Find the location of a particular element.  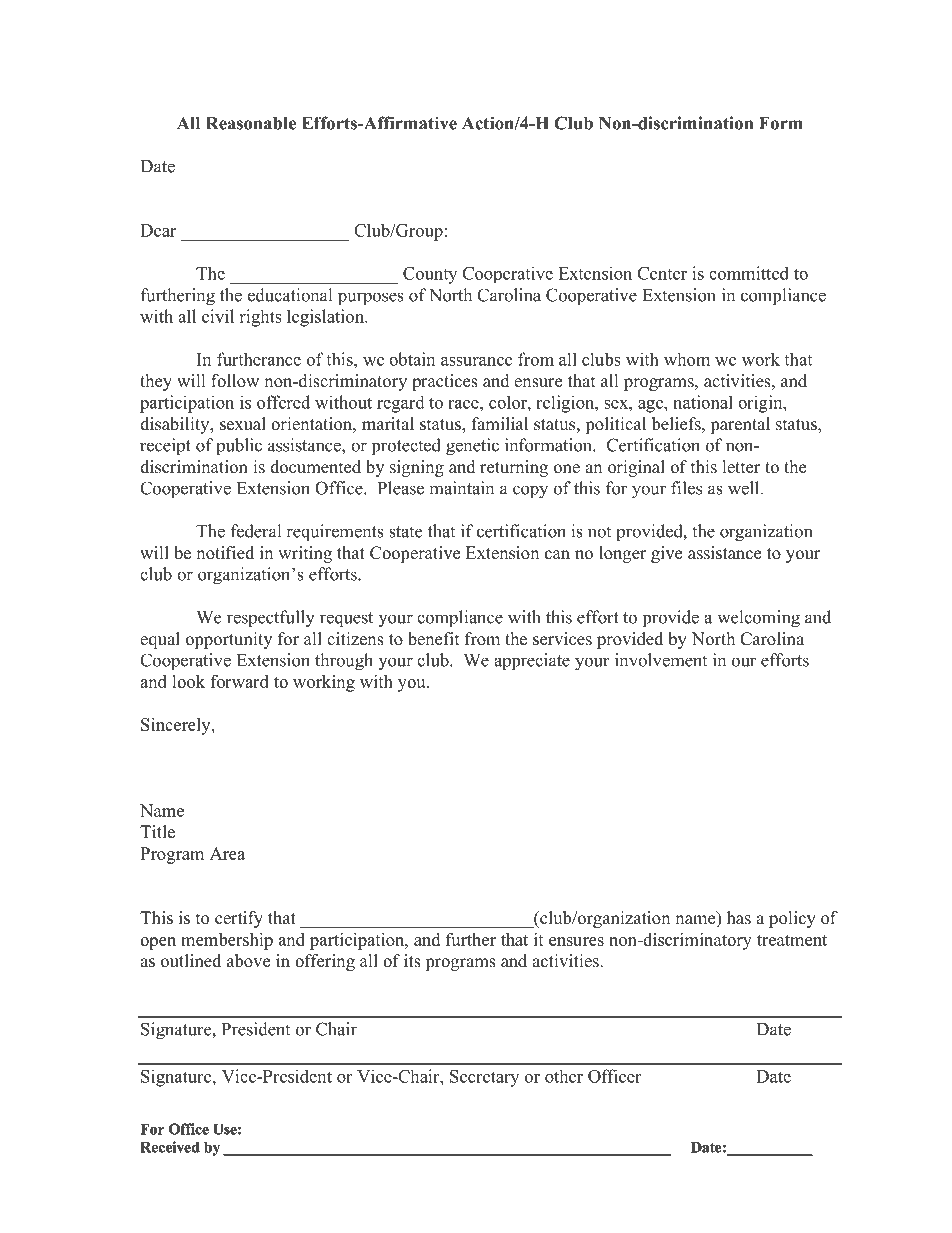

letter is located at coordinates (741, 467).
